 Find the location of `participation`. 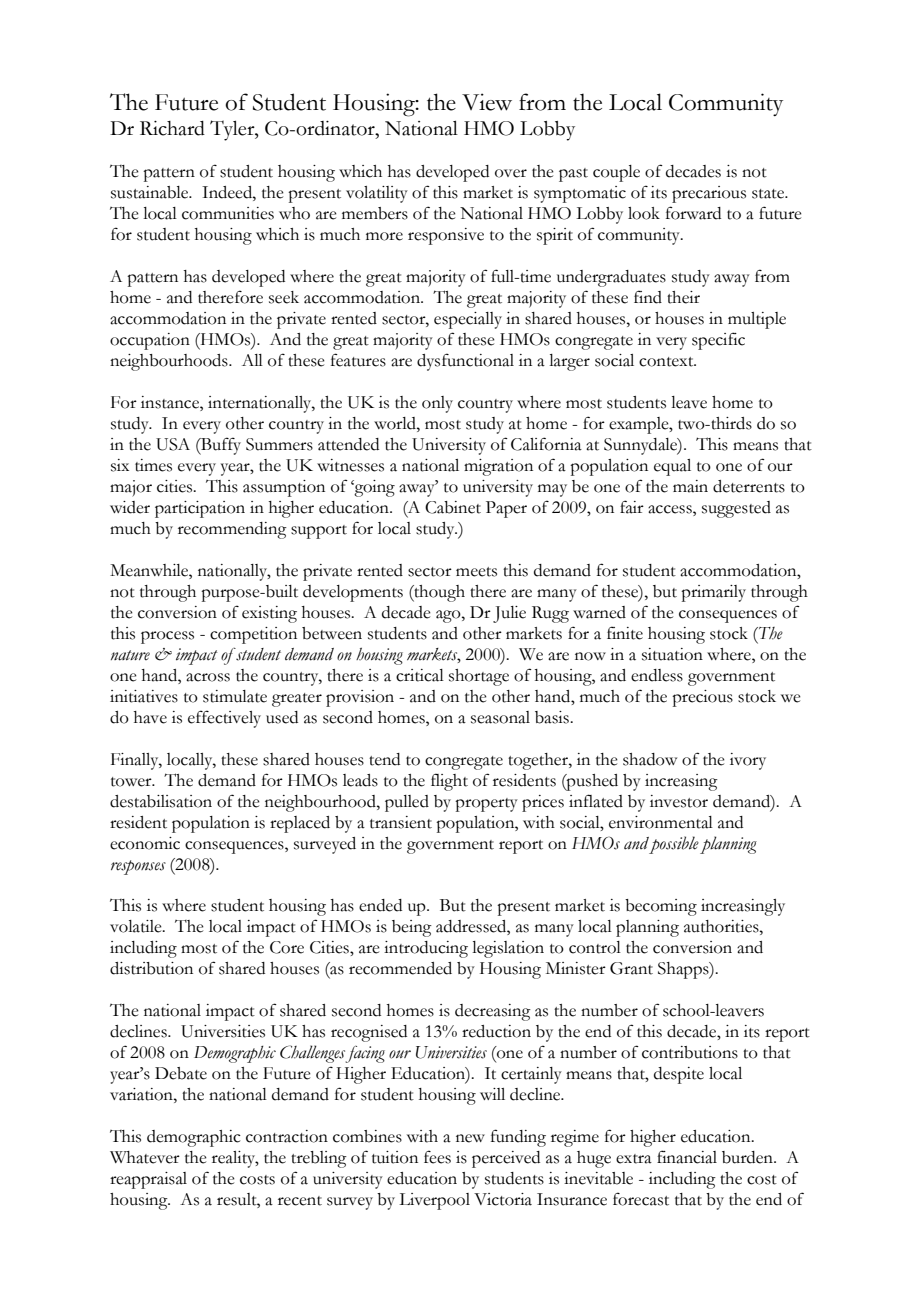

participation is located at coordinates (200, 509).
